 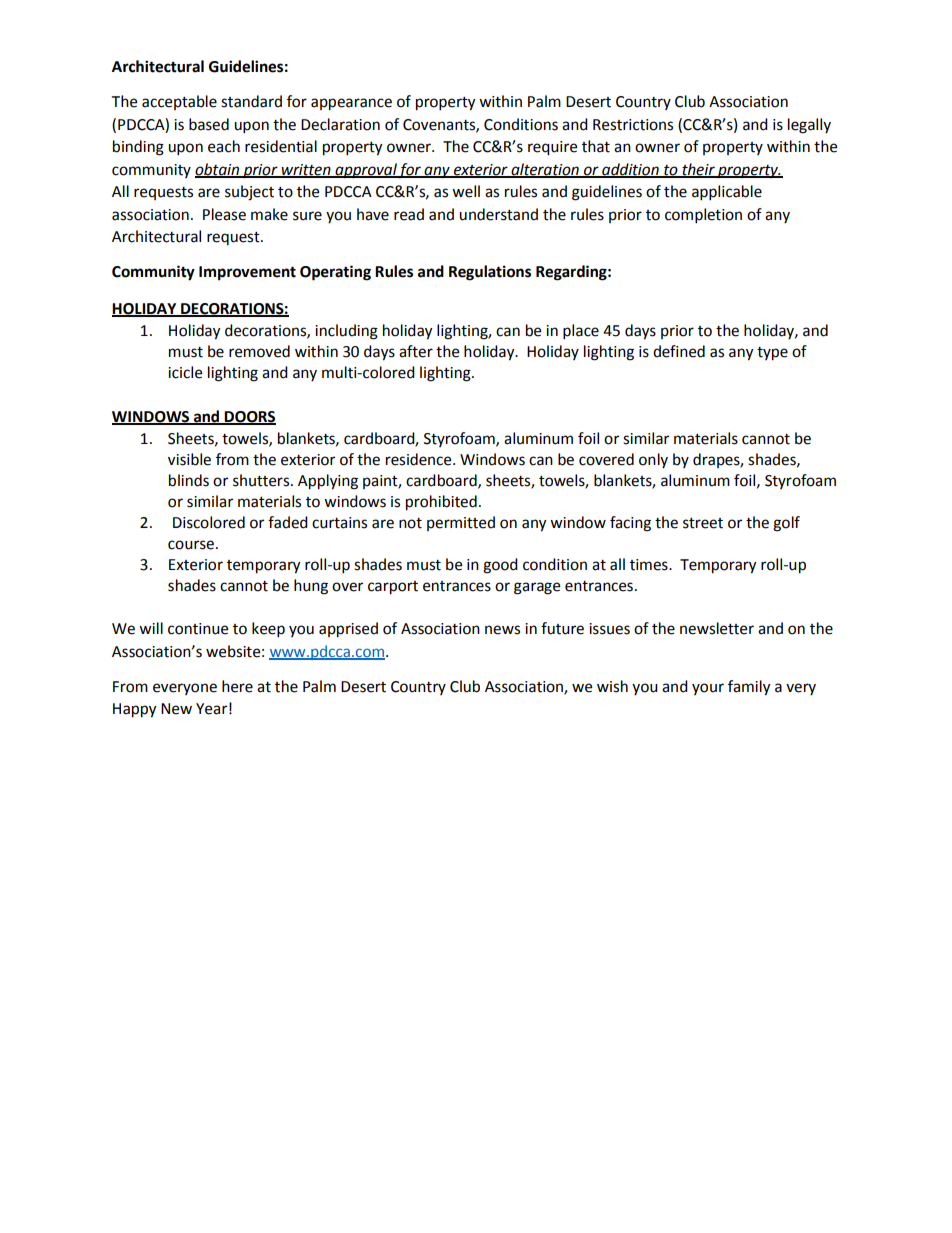 I want to click on here, so click(x=237, y=686).
